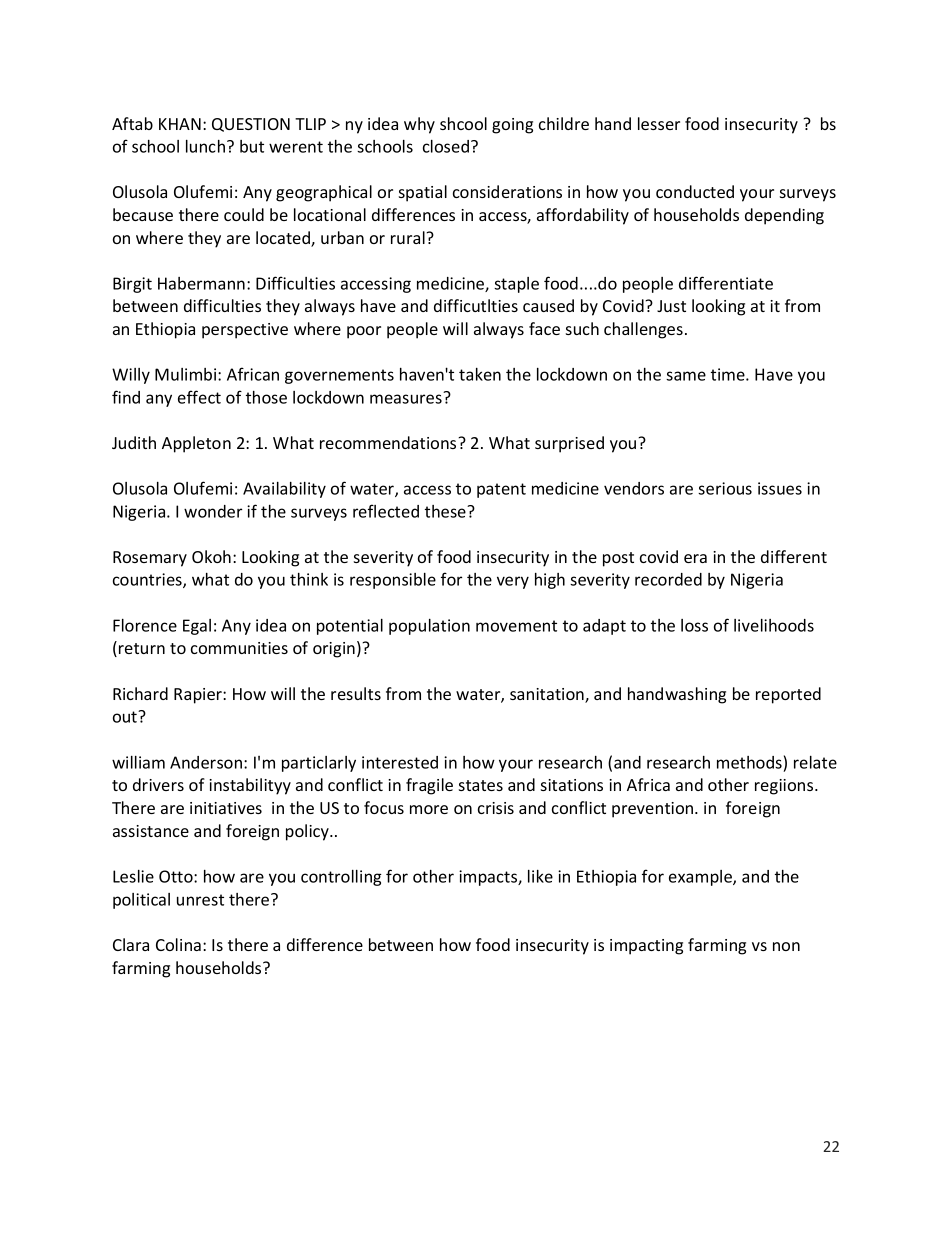 The width and height of the document is (952, 1233). I want to click on serious, so click(725, 488).
